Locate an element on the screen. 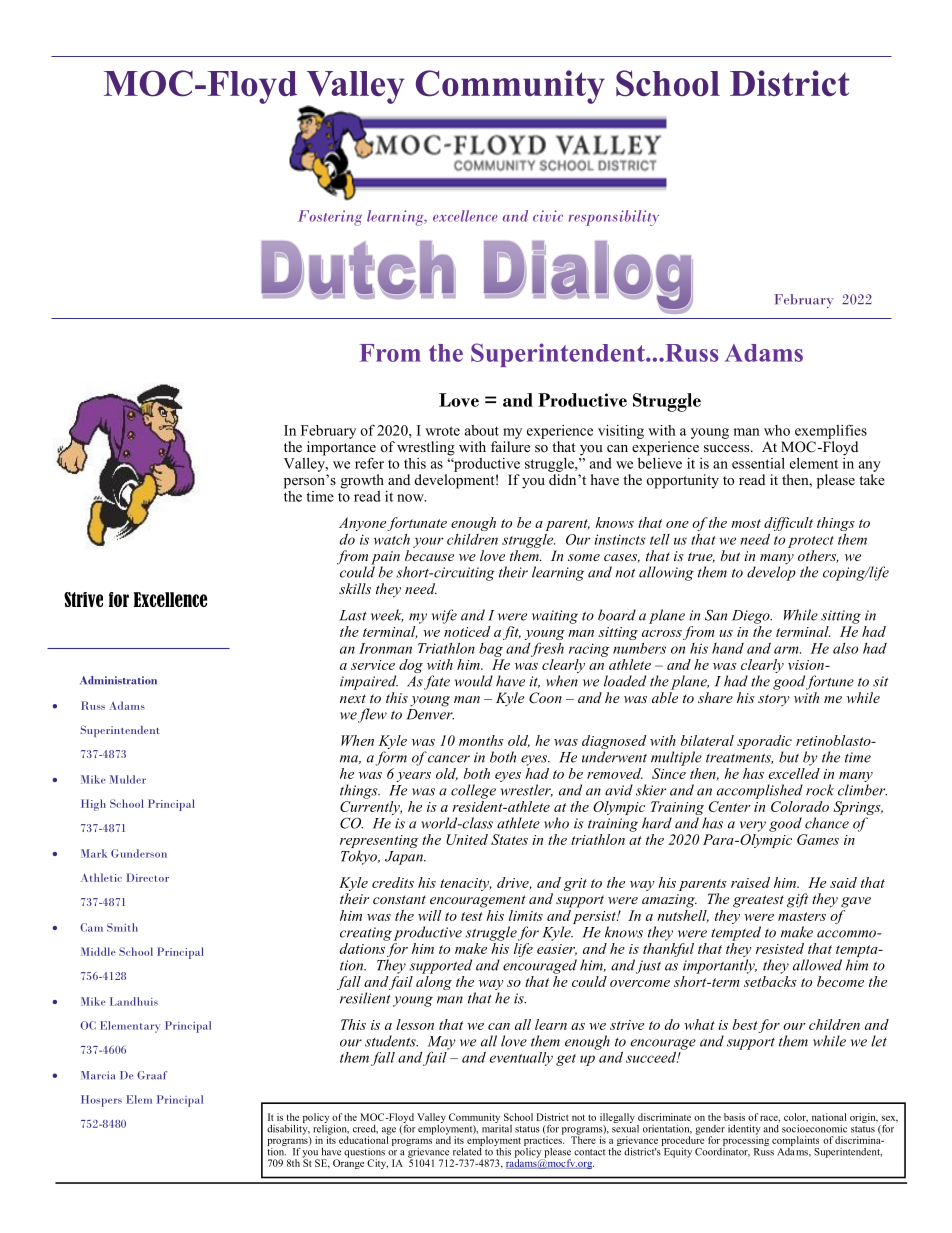 The height and width of the screenshot is (1233, 952). disability is located at coordinates (288, 1128).
